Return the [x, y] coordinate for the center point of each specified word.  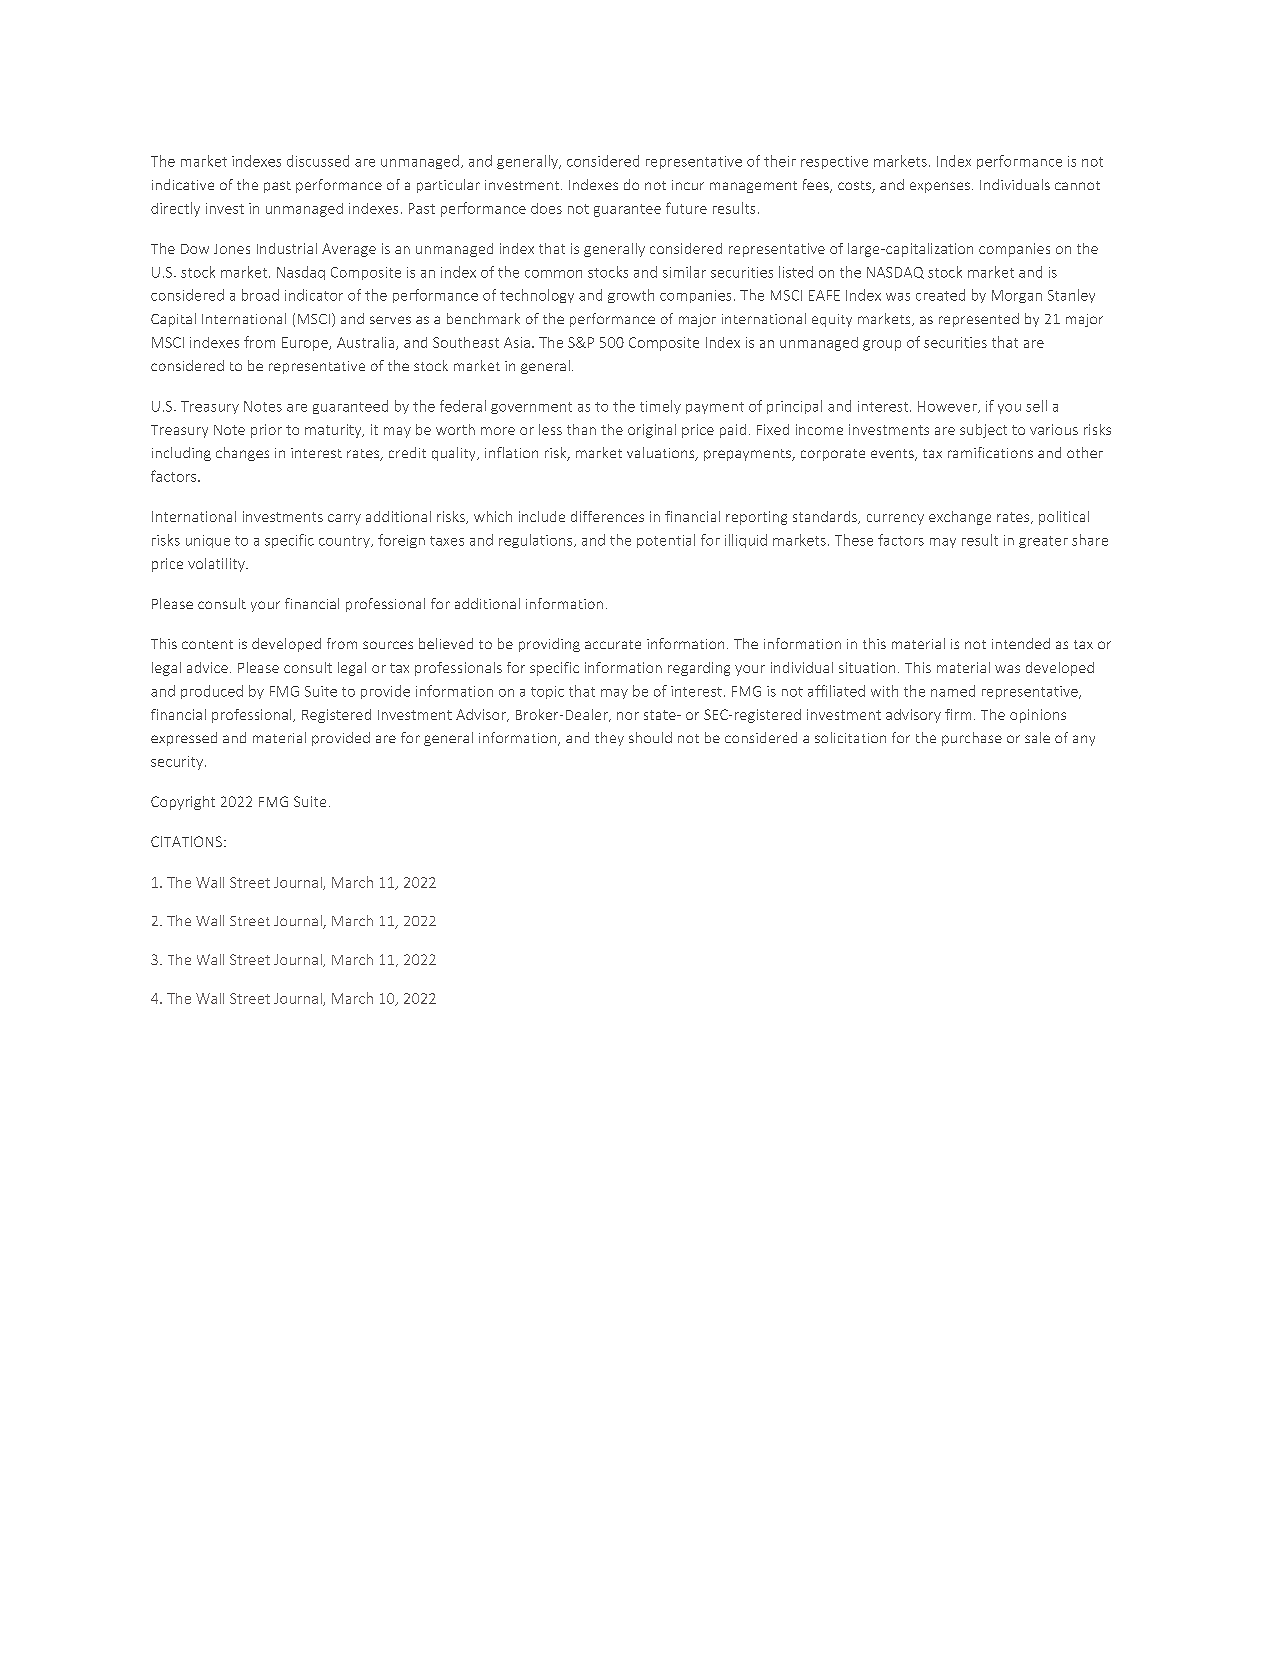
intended [1021, 643]
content [207, 644]
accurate [613, 644]
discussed [318, 161]
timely [660, 407]
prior [266, 431]
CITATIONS [186, 841]
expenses [940, 187]
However [948, 407]
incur [688, 185]
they [609, 739]
